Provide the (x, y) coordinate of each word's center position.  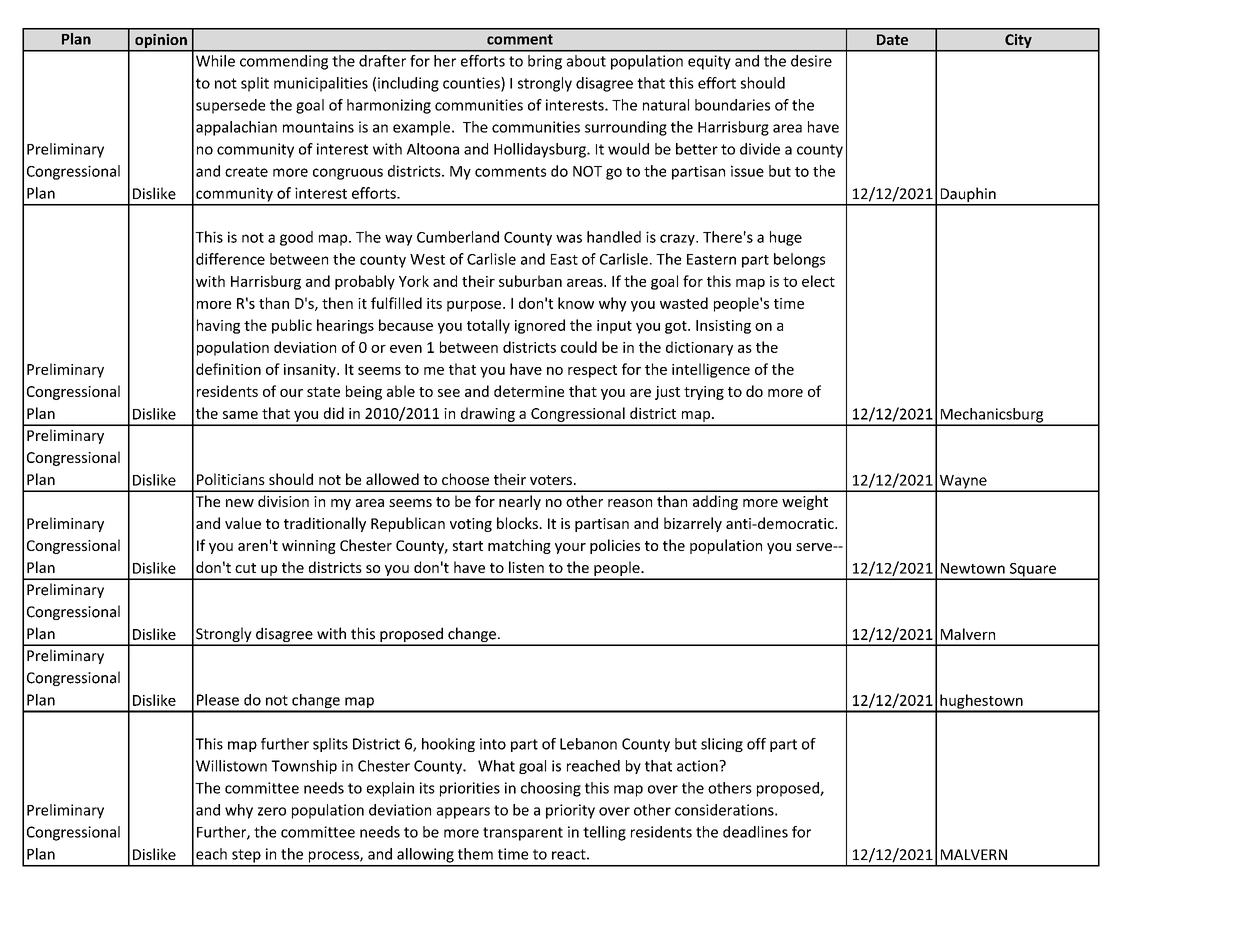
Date (892, 39)
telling (604, 833)
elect (818, 281)
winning (309, 547)
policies (615, 546)
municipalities (321, 84)
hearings (345, 326)
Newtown (973, 568)
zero (272, 811)
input (614, 327)
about (586, 61)
